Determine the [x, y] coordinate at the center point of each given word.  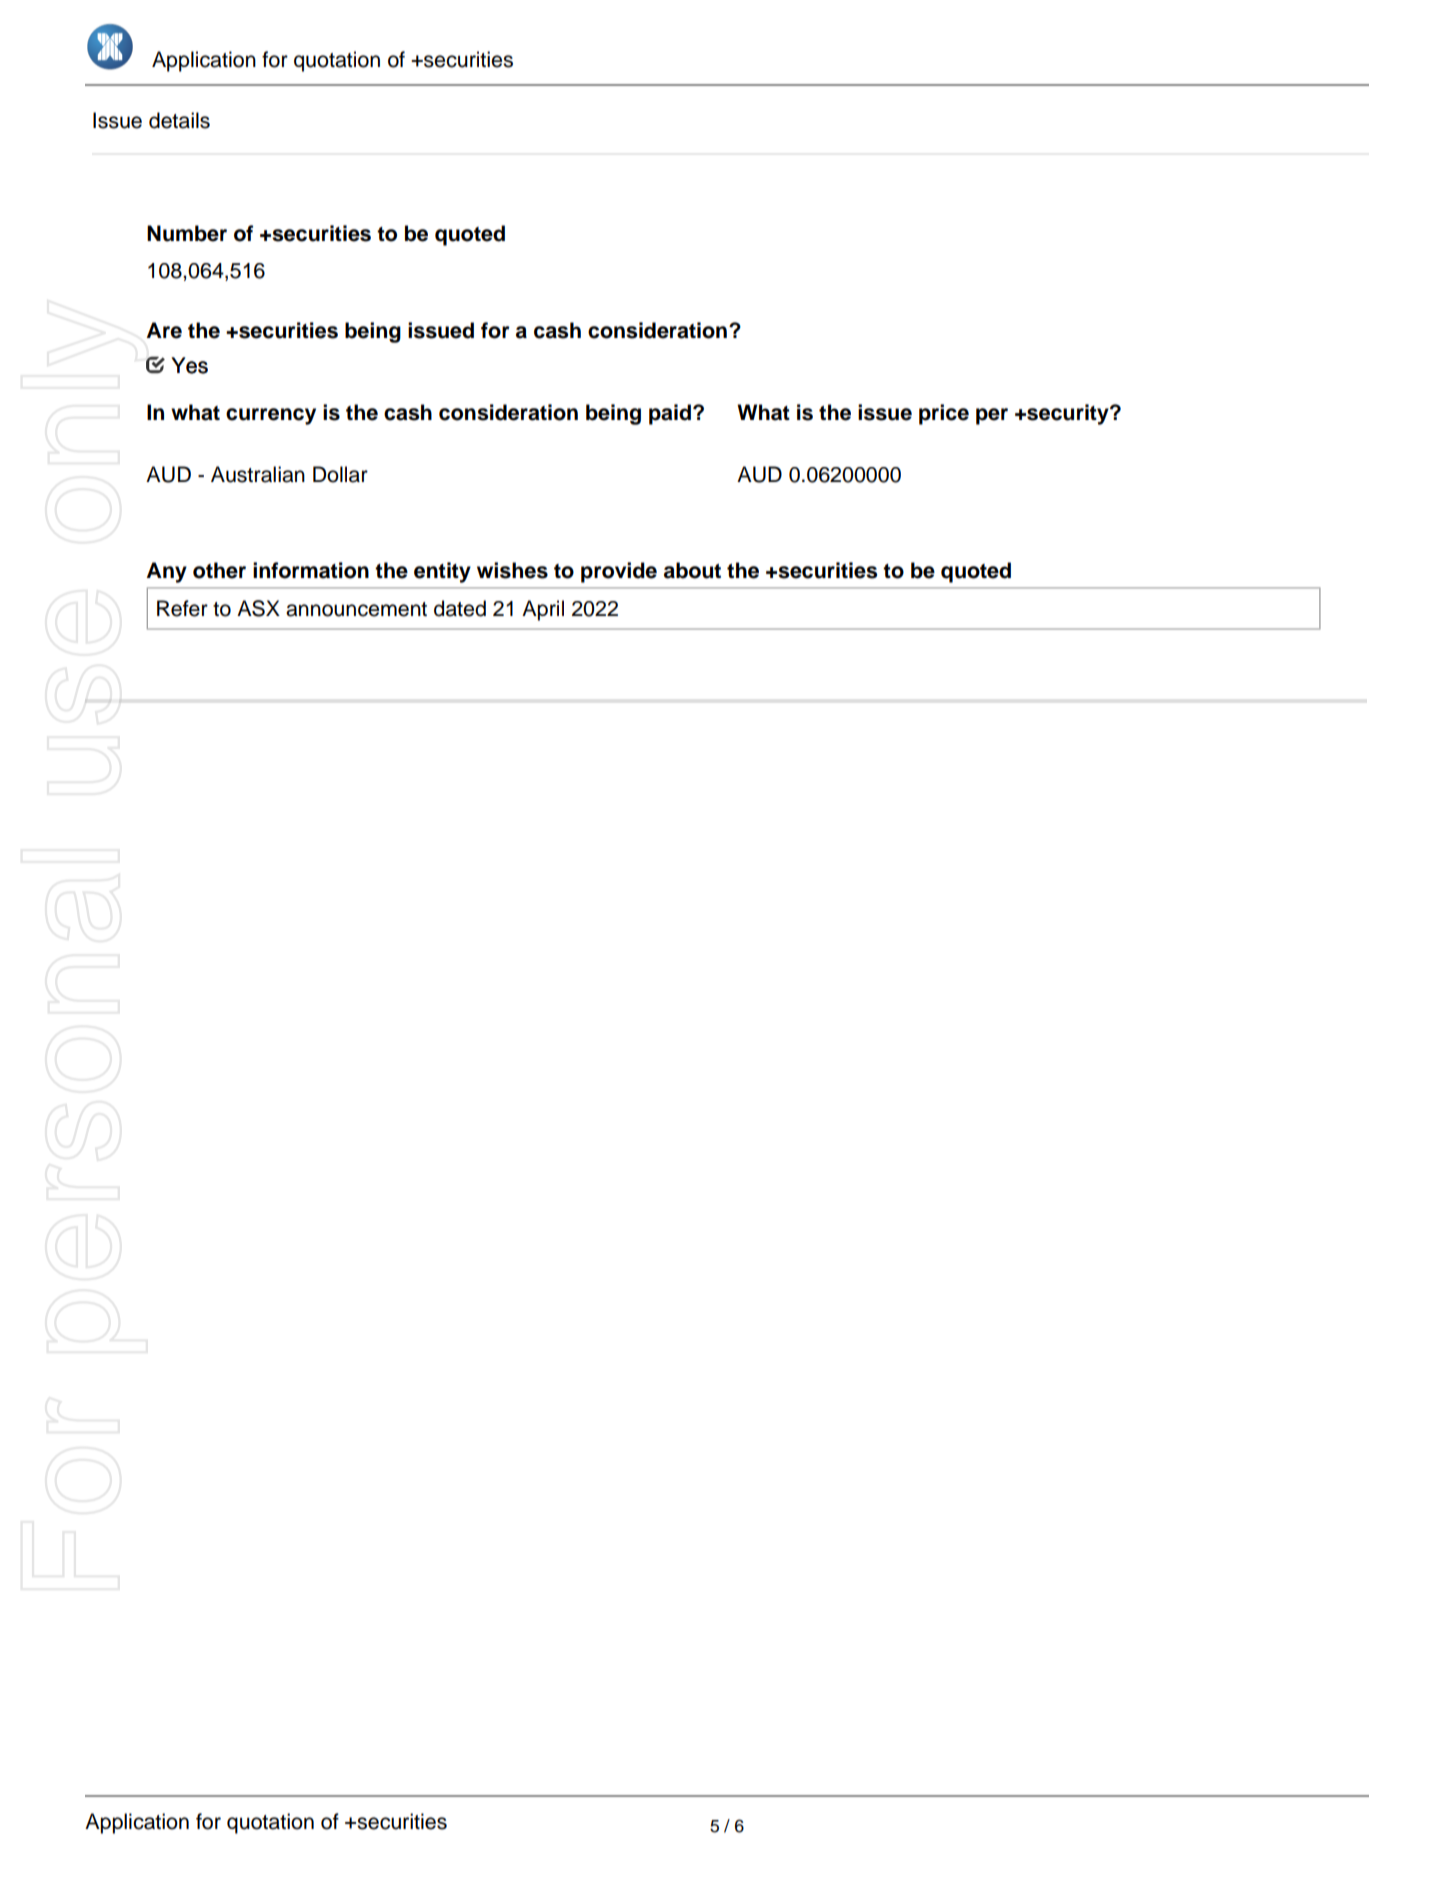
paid [670, 414]
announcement [356, 609]
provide [619, 572]
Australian [258, 474]
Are [164, 330]
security [1068, 414]
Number [187, 233]
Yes [189, 365]
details [179, 120]
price [944, 414]
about [692, 570]
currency [271, 416]
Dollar [340, 474]
